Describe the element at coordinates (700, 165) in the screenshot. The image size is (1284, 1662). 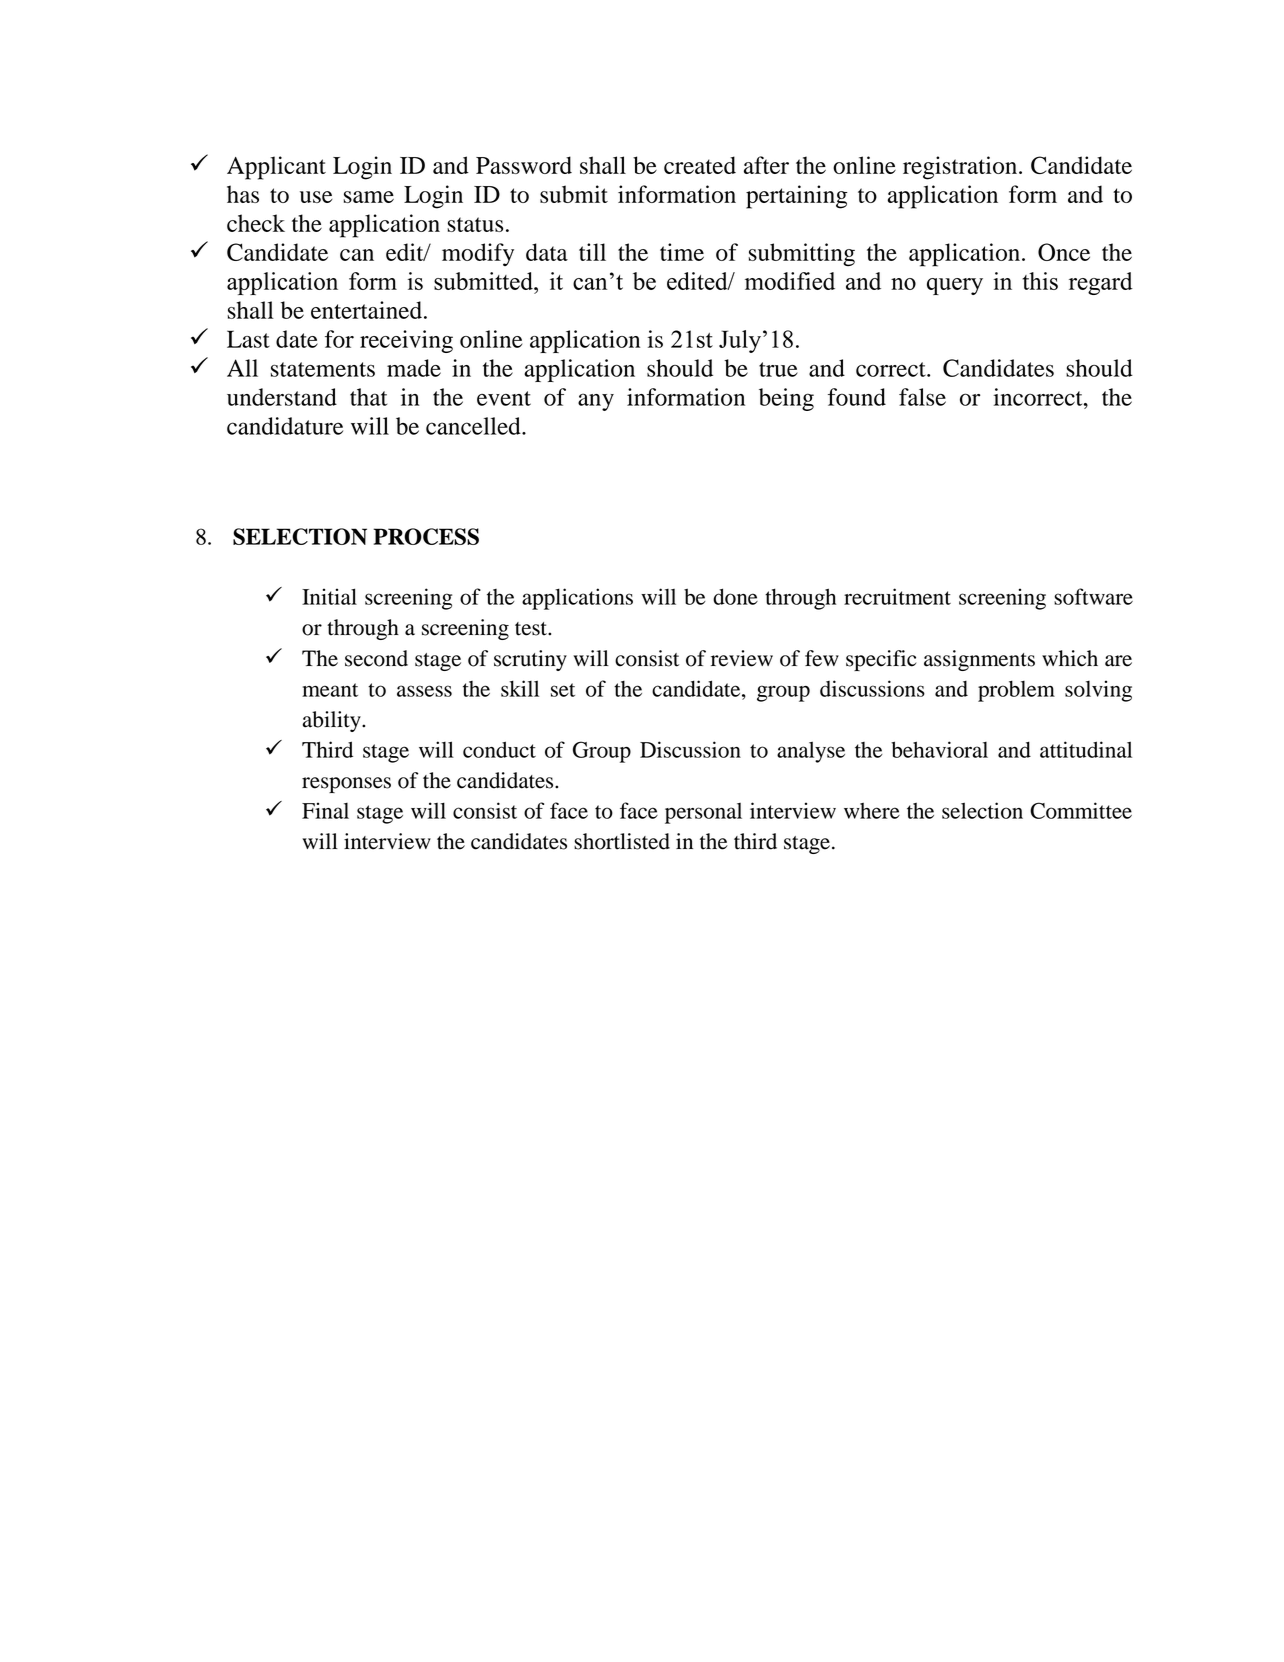
I see `created` at that location.
